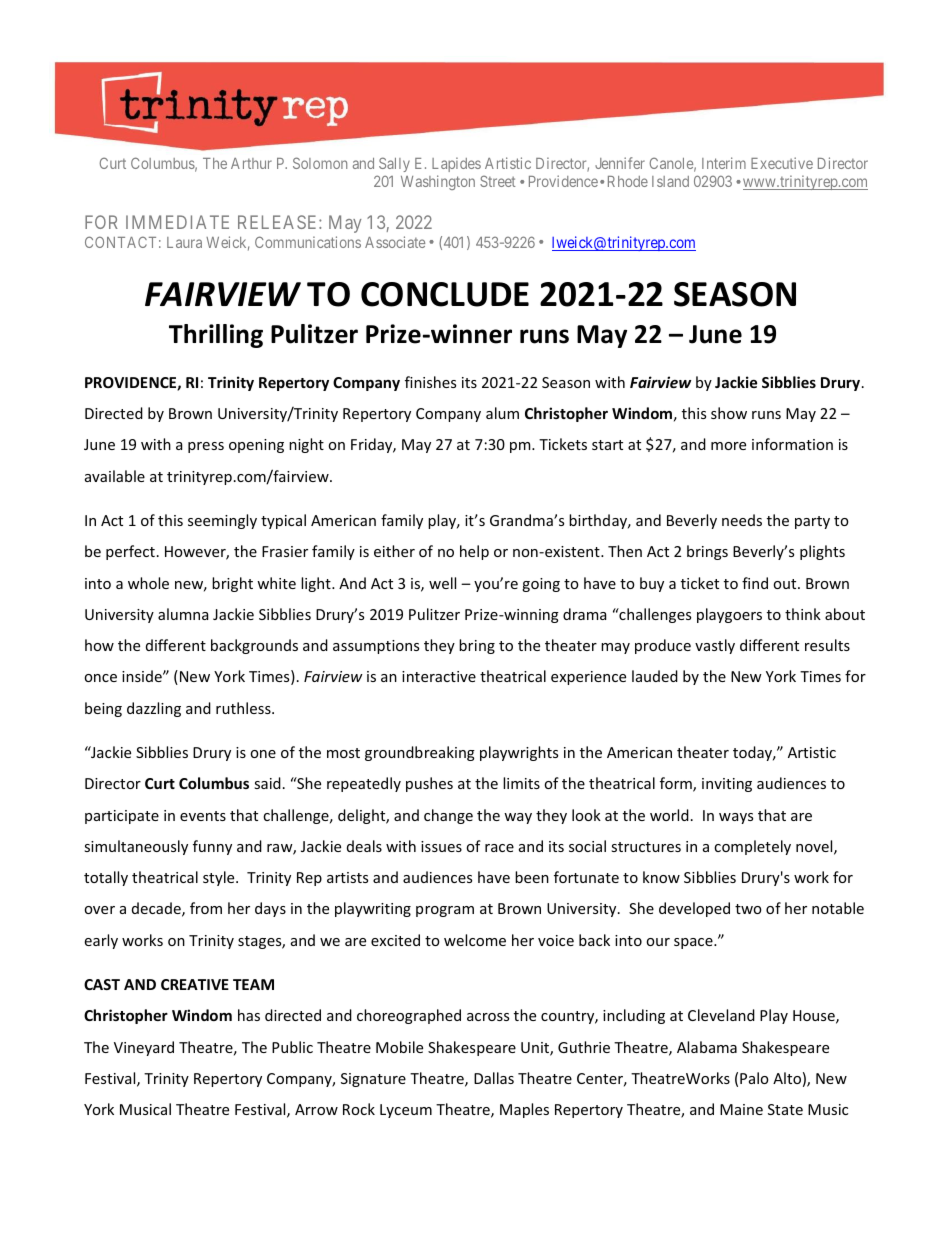 The width and height of the page is (952, 1233). I want to click on interactive, so click(439, 676).
